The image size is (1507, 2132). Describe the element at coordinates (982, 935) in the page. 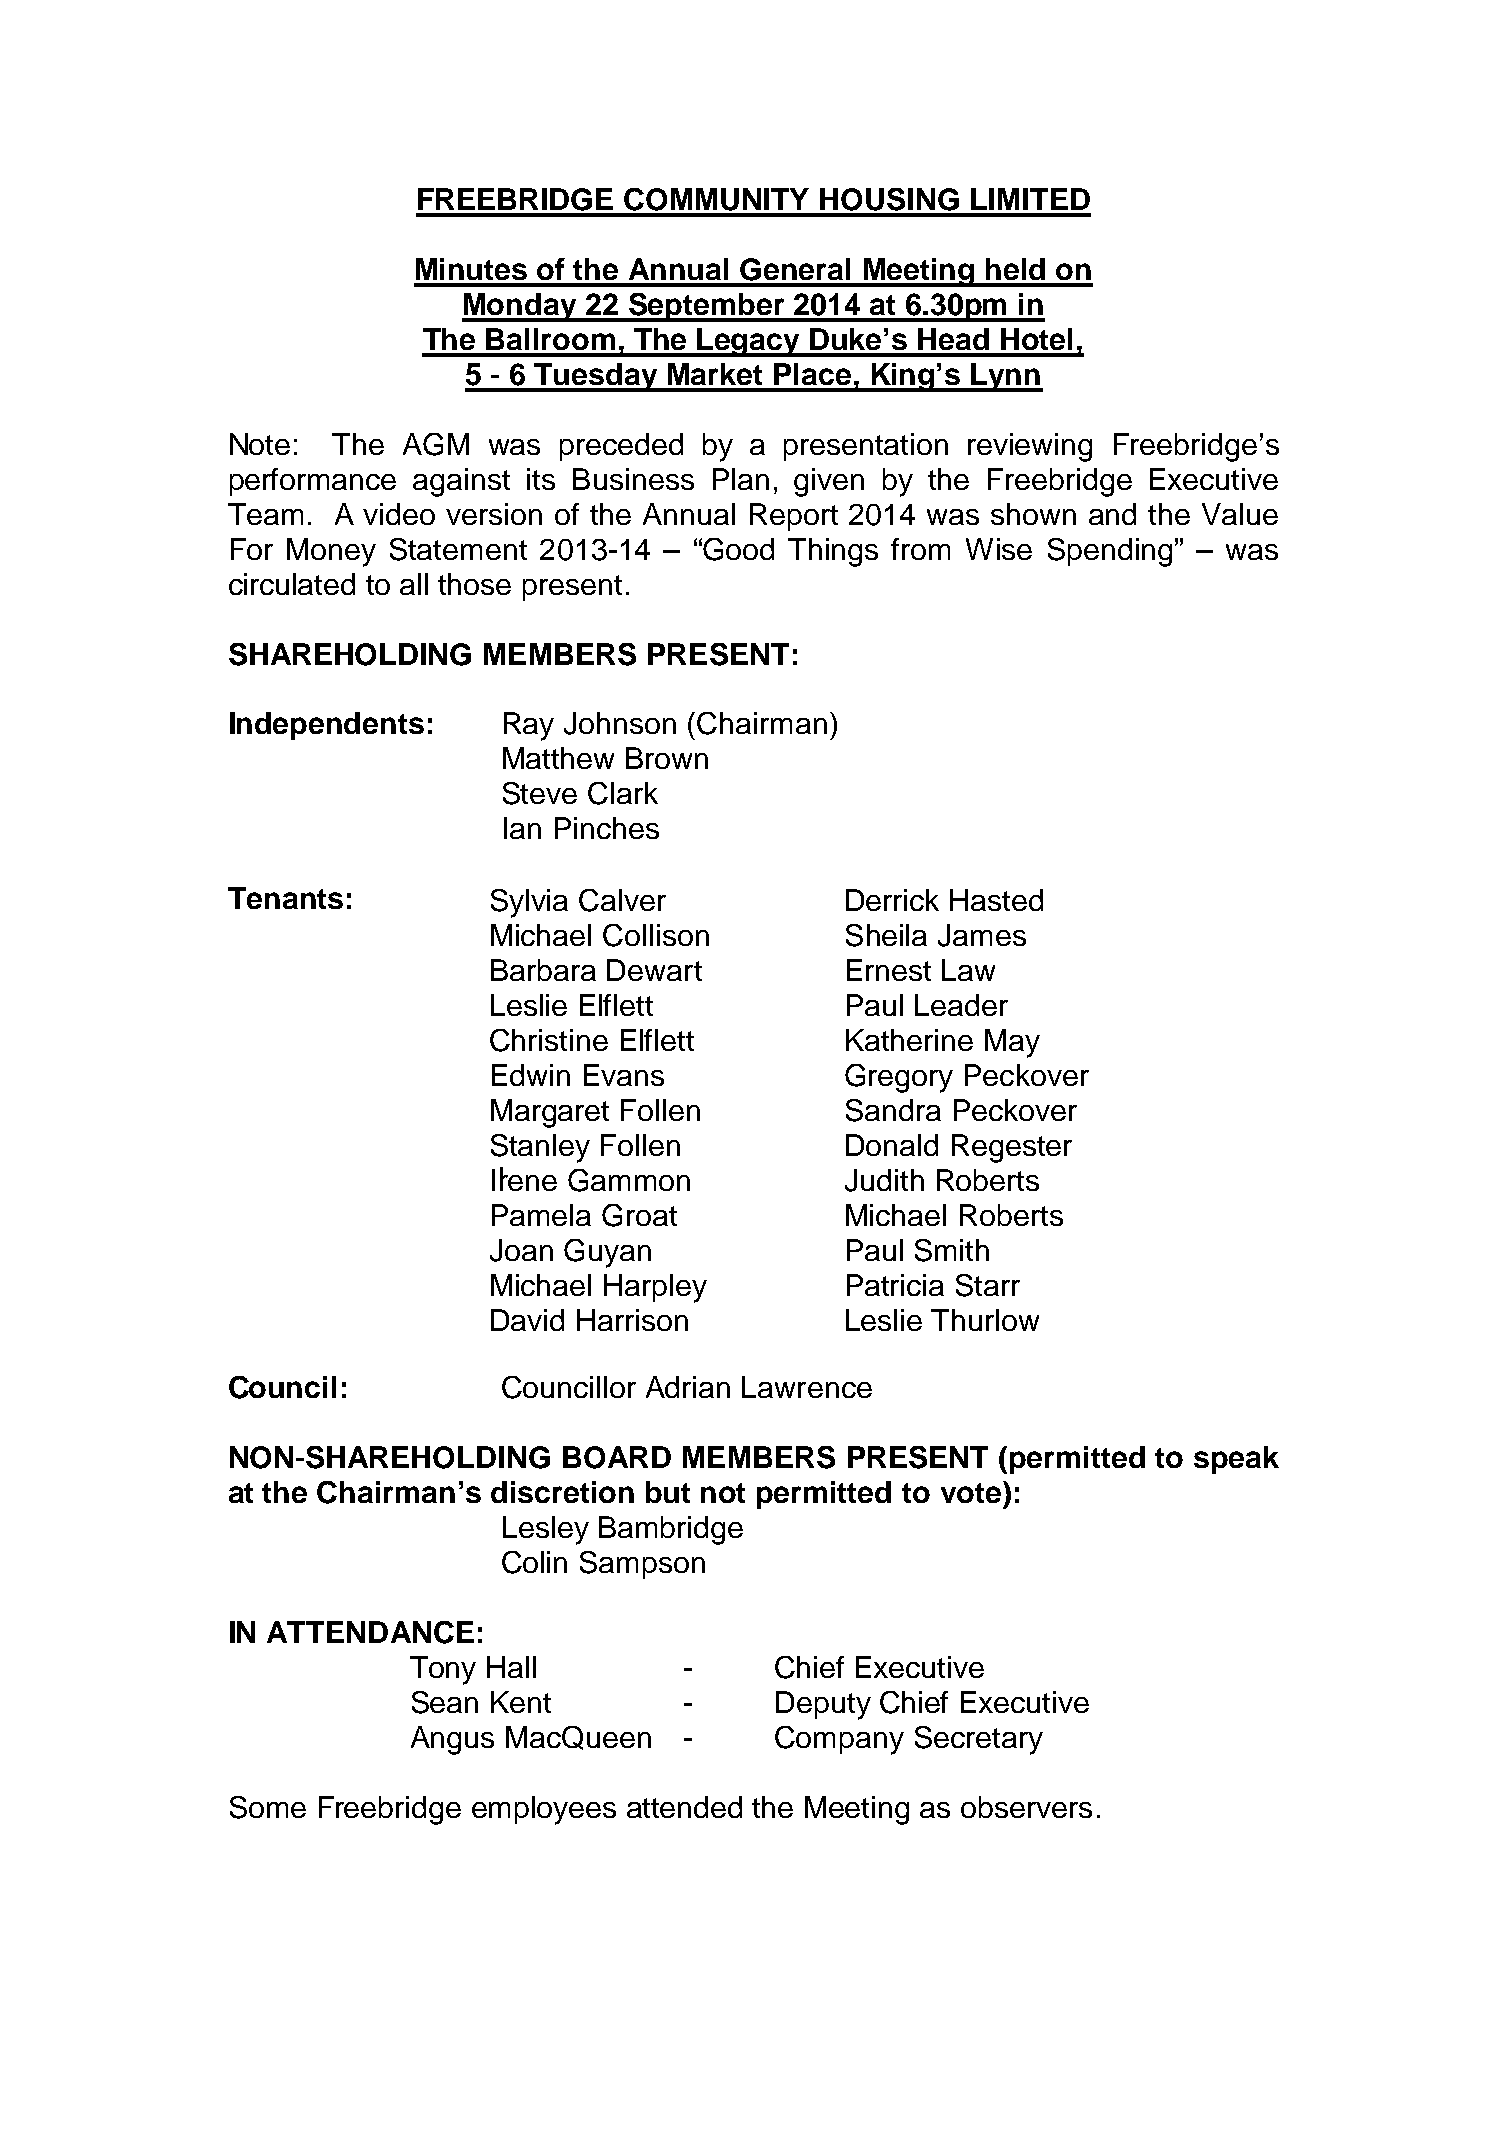

I see `James` at that location.
